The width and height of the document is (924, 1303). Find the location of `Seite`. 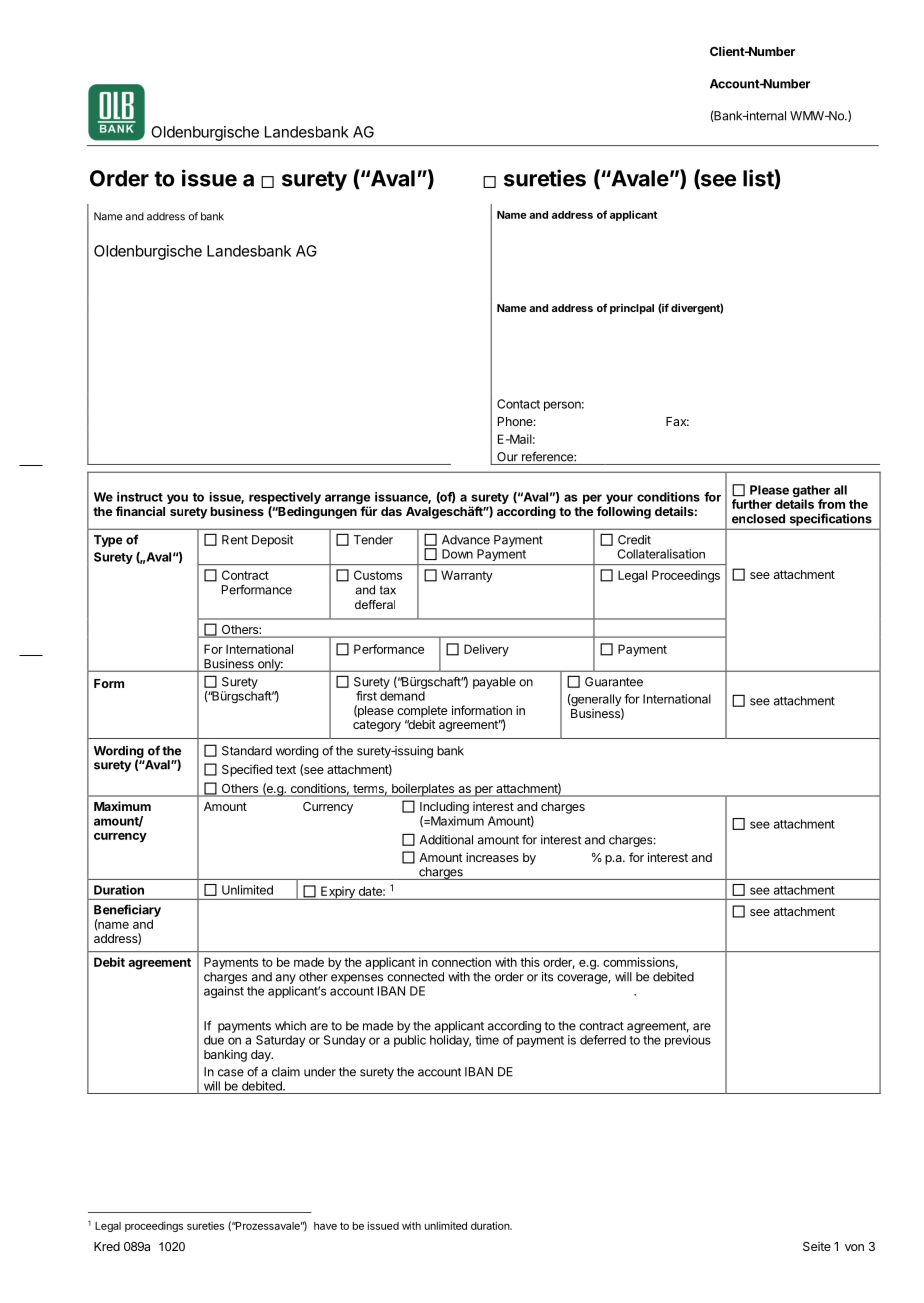

Seite is located at coordinates (817, 1246).
